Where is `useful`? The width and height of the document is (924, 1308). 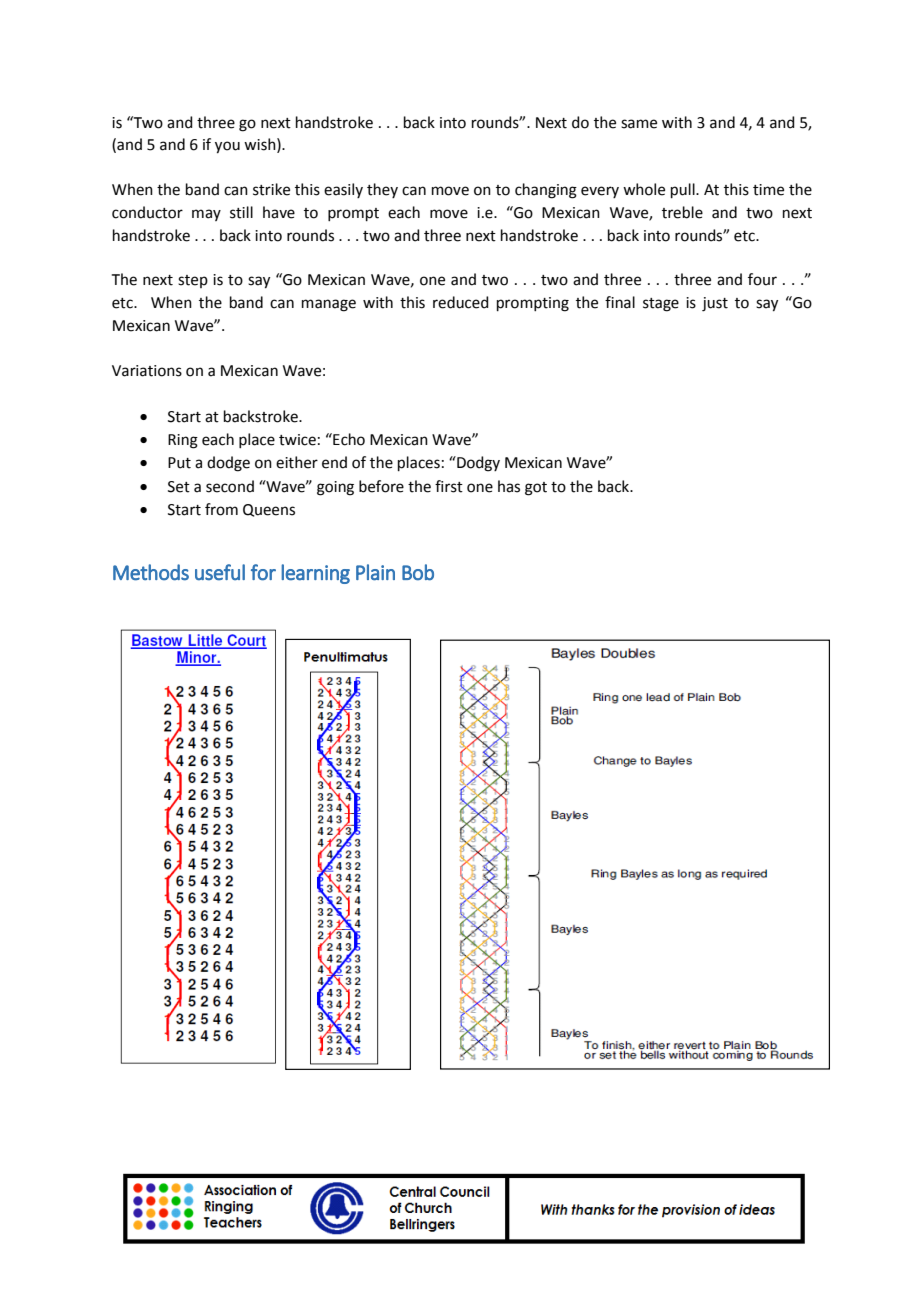 useful is located at coordinates (220, 572).
